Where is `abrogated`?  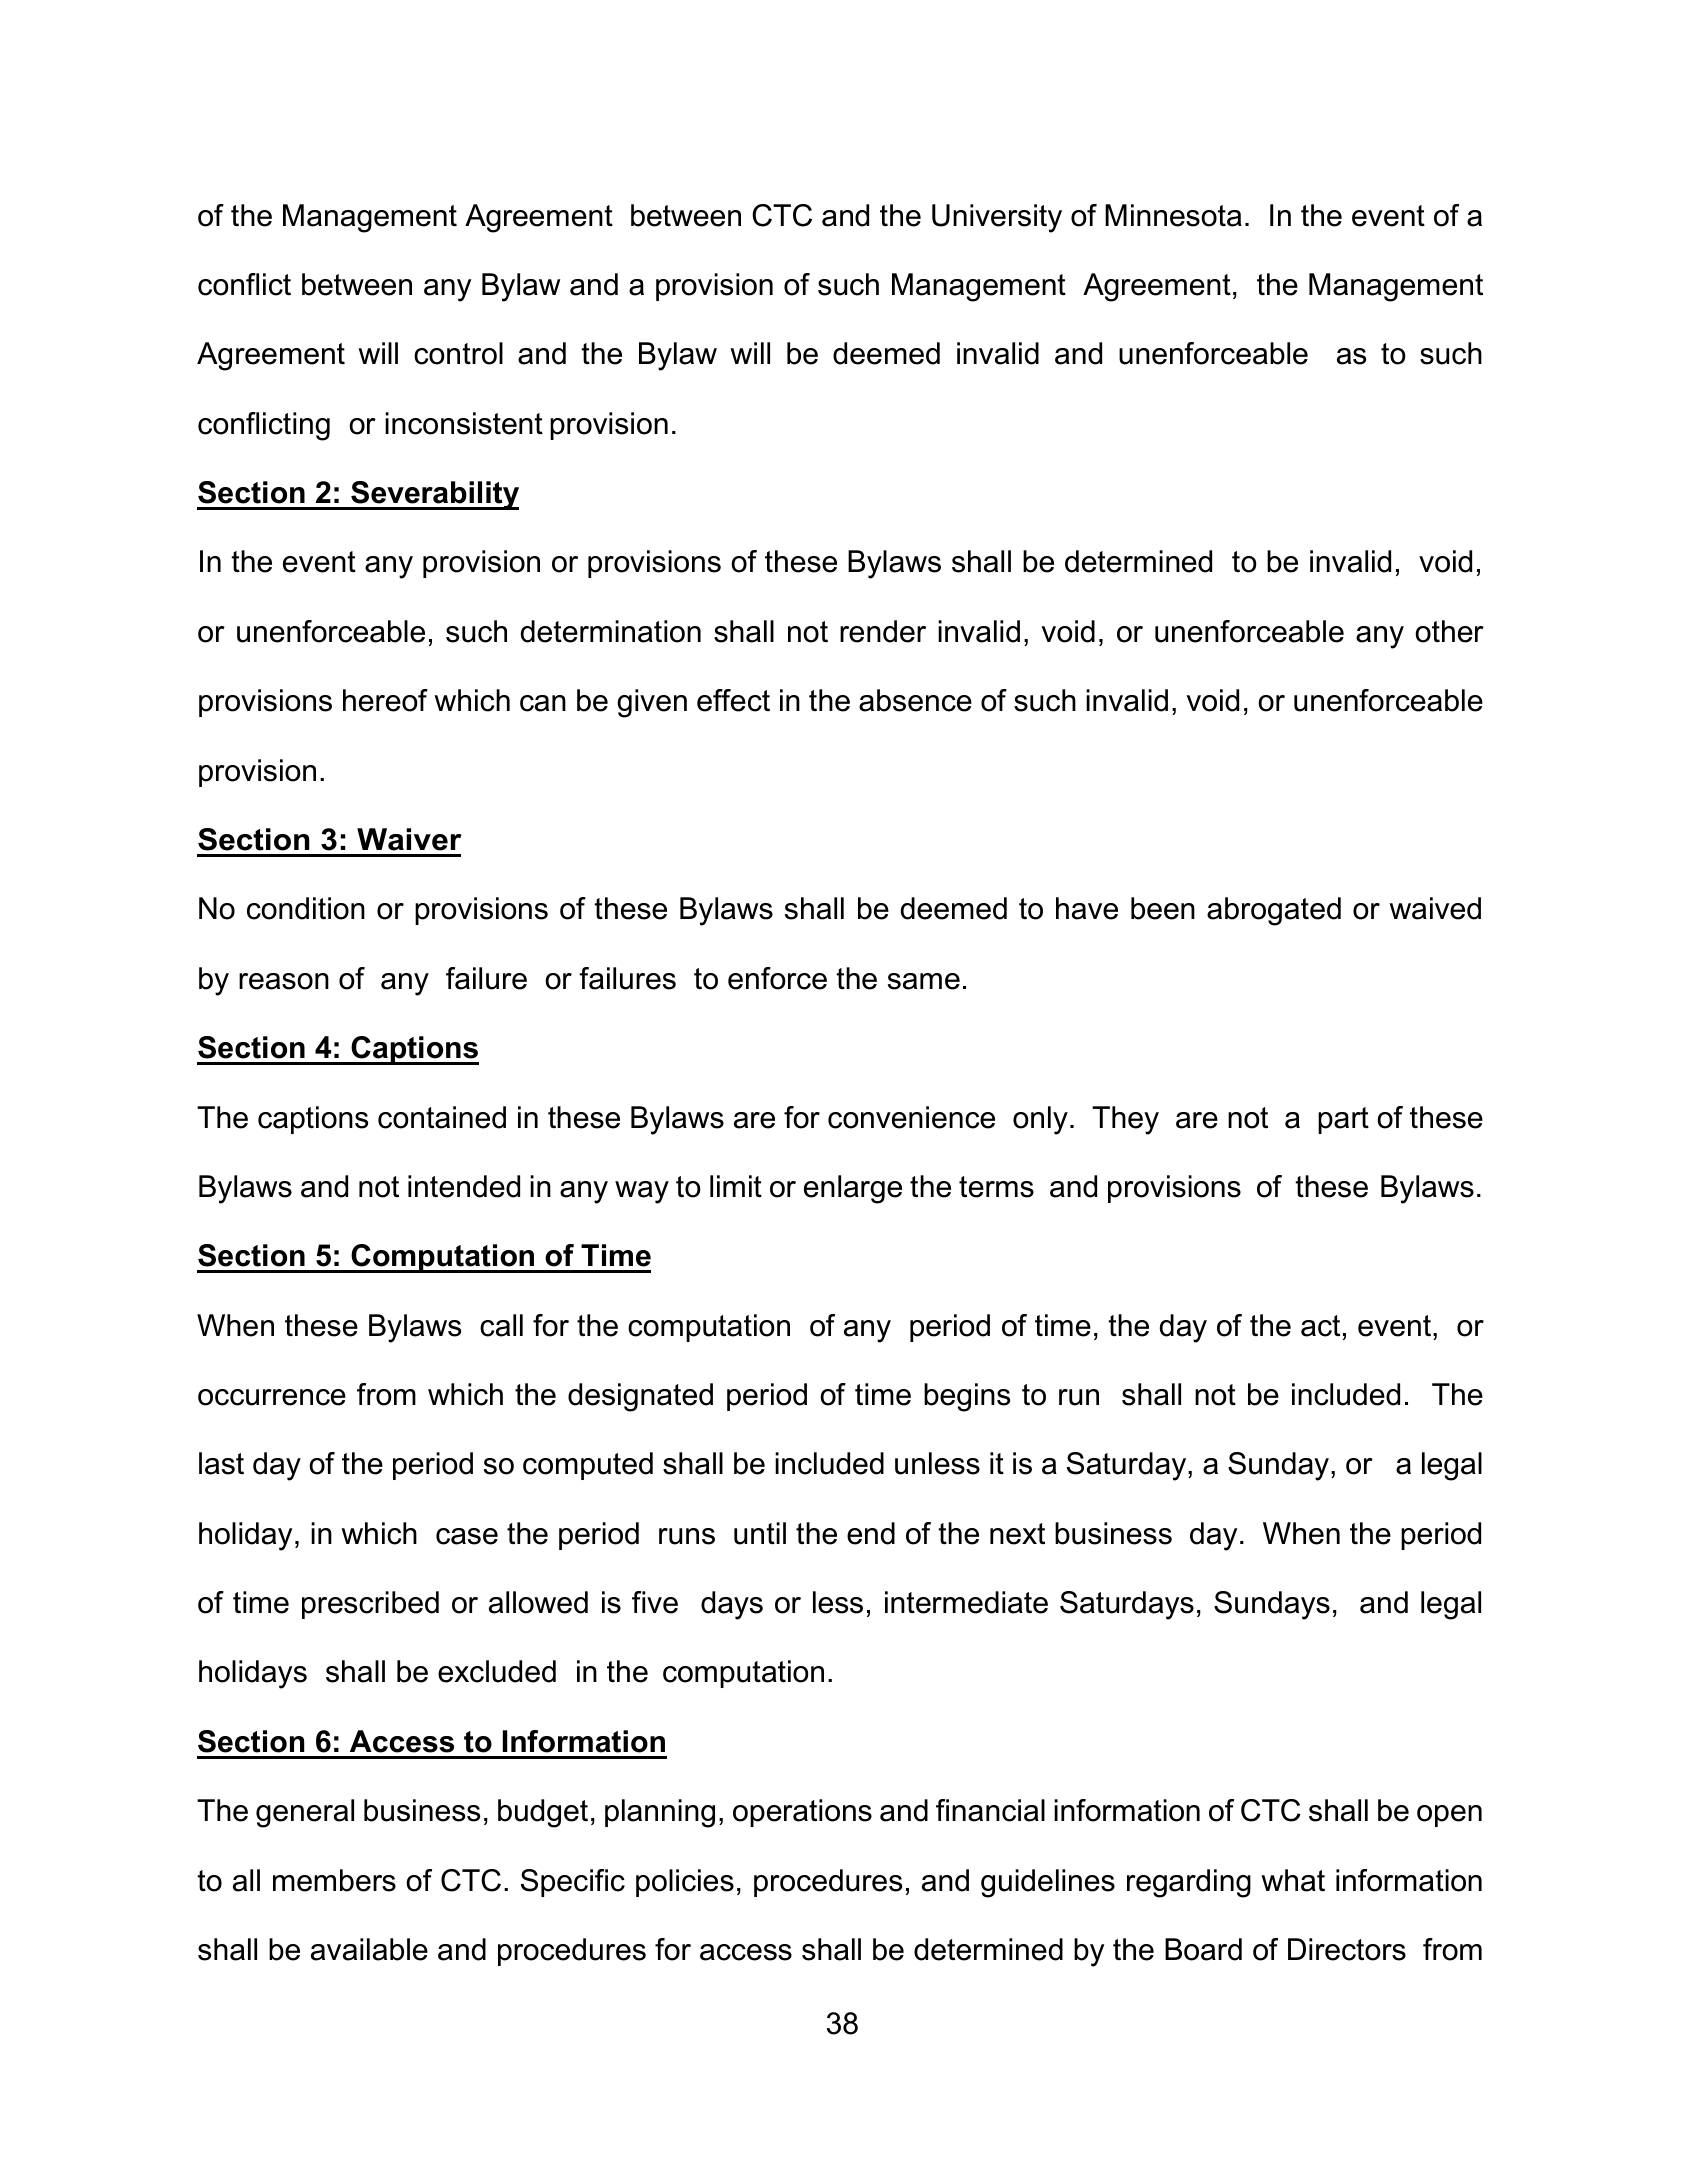 abrogated is located at coordinates (1274, 911).
